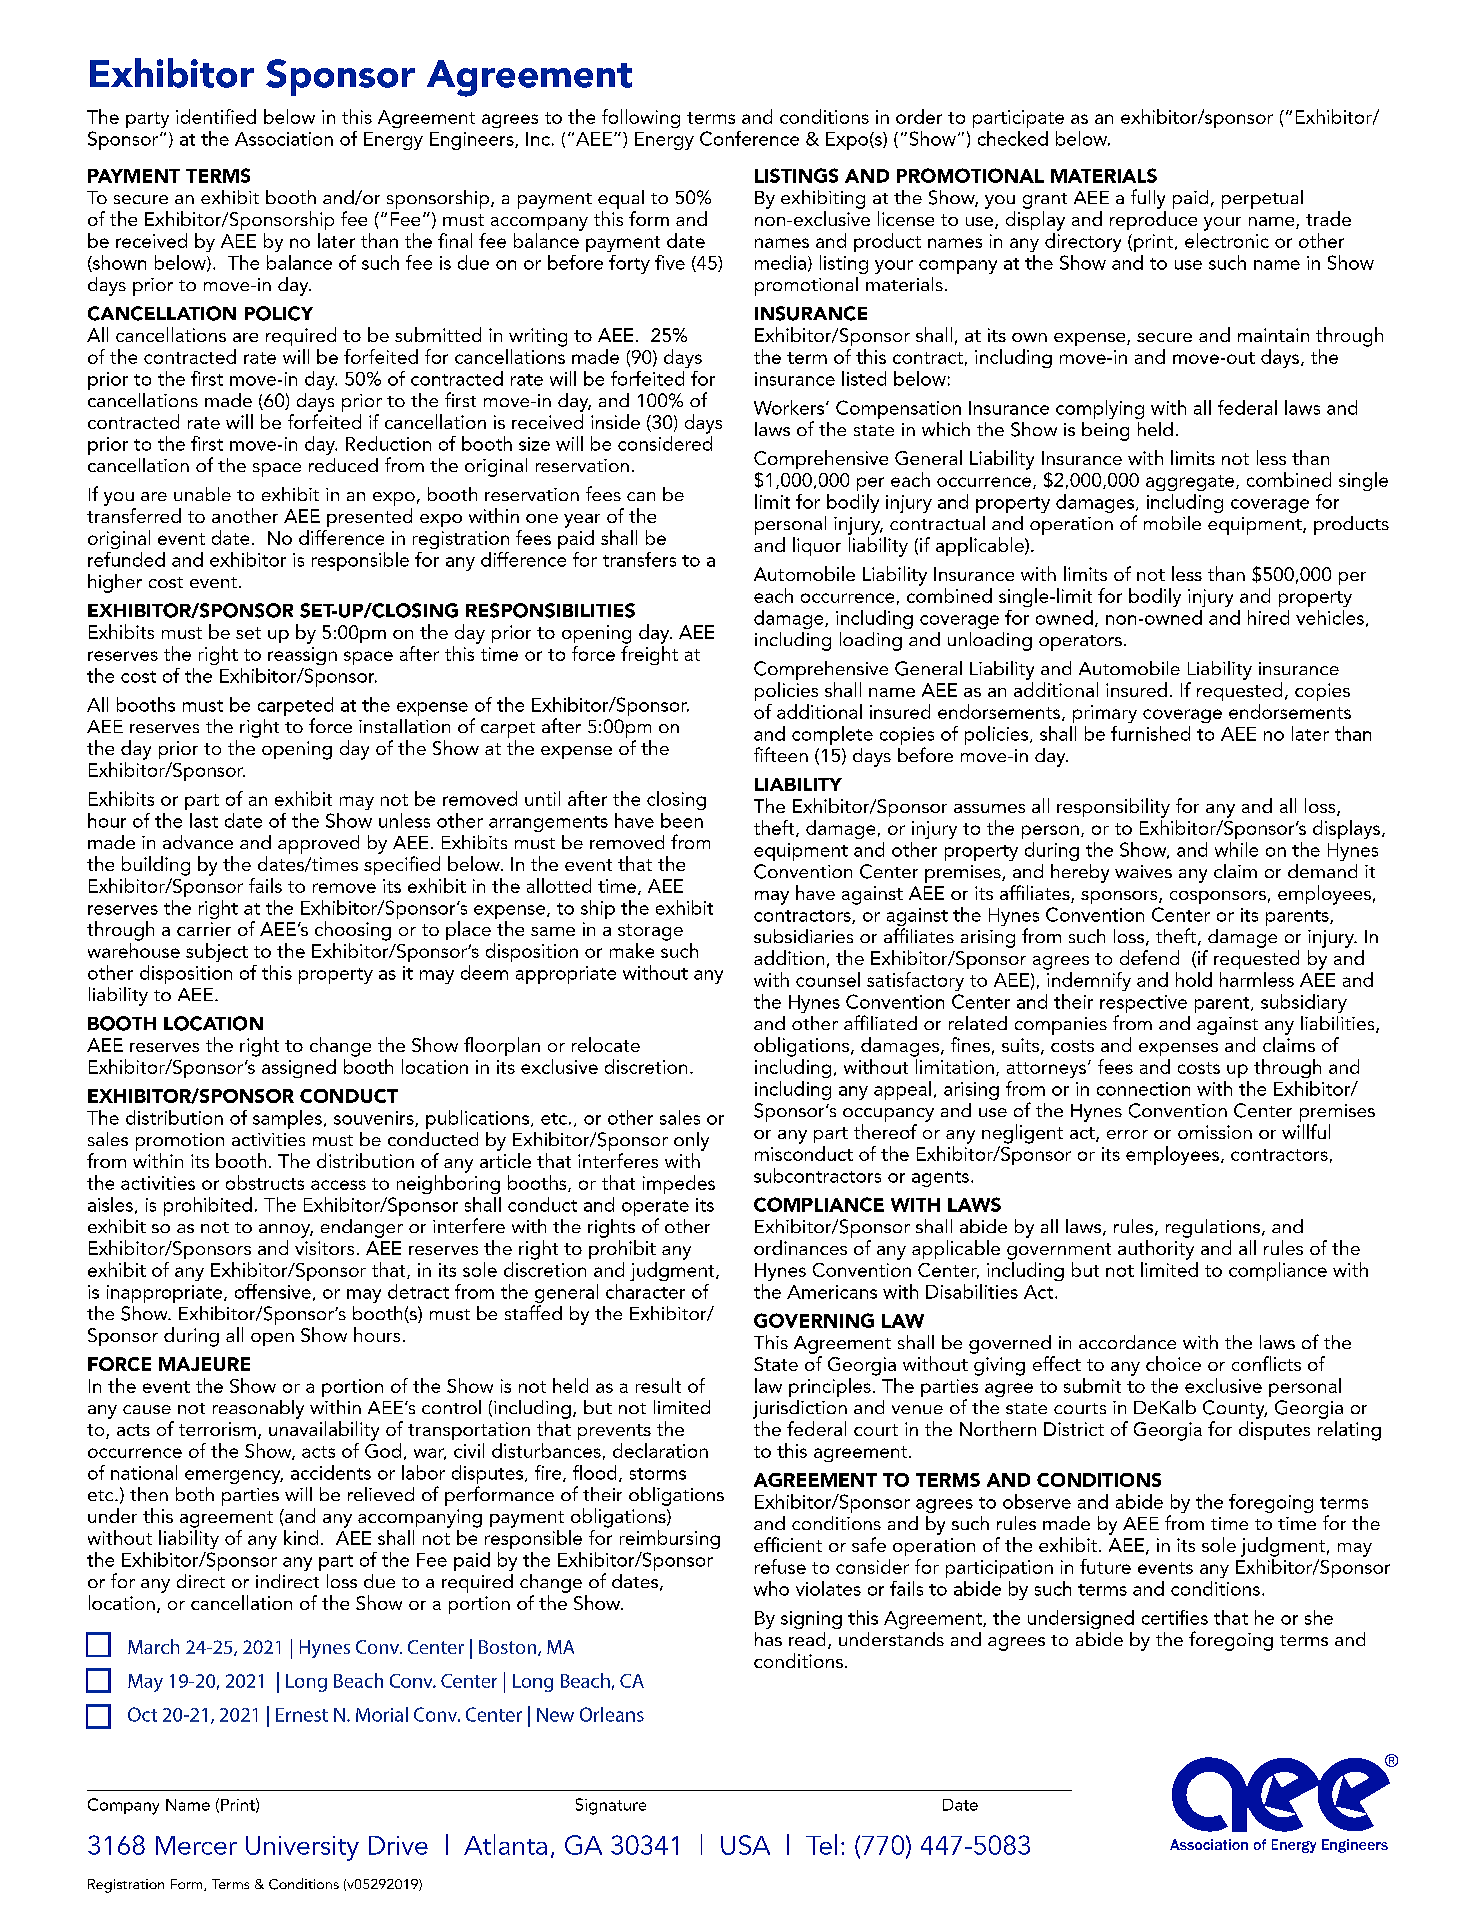 The height and width of the screenshot is (1913, 1478). What do you see at coordinates (234, 1477) in the screenshot?
I see `emergency` at bounding box center [234, 1477].
